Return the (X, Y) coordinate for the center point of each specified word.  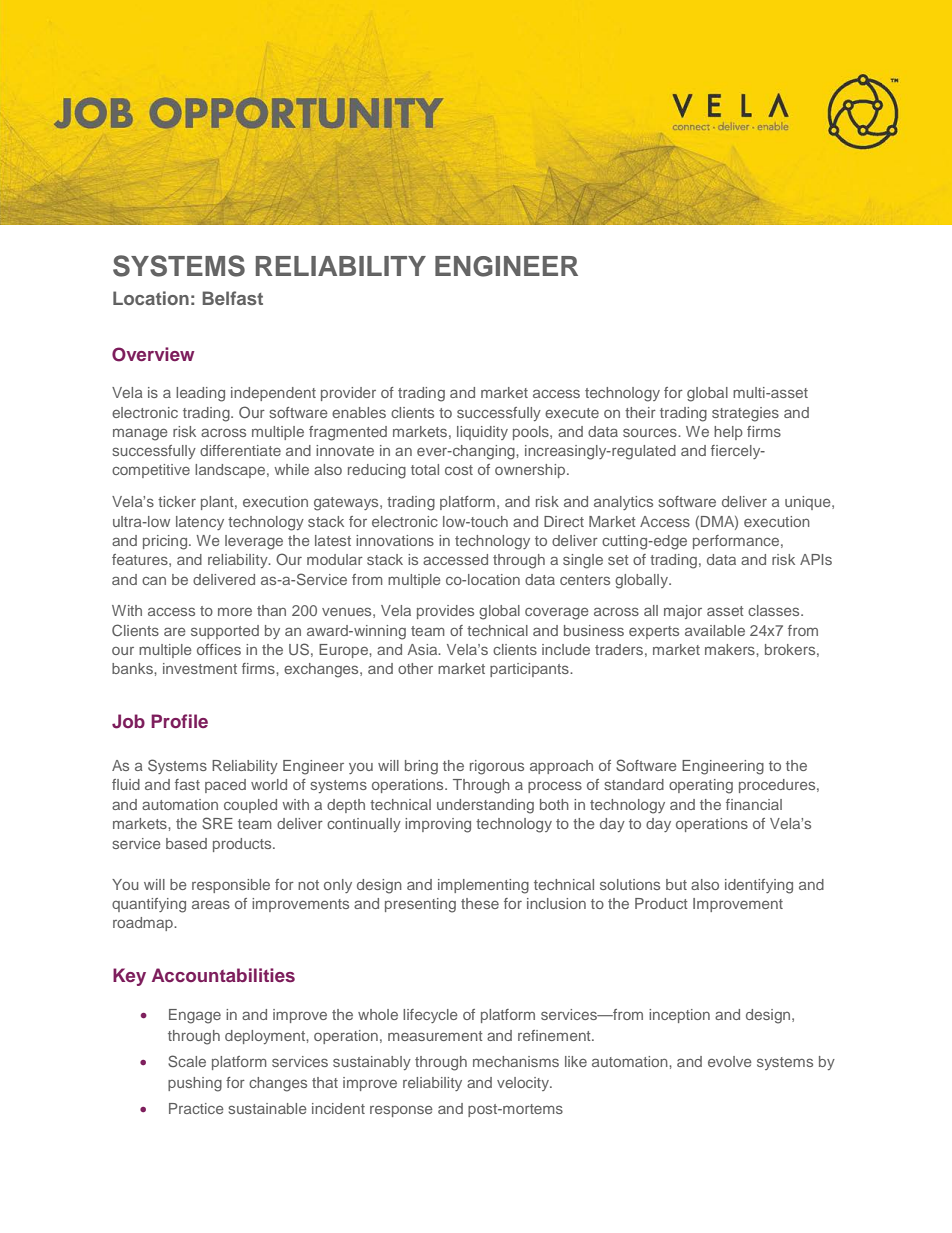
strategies (745, 414)
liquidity (482, 433)
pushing (195, 1084)
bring (421, 767)
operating (701, 786)
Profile (179, 721)
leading (200, 394)
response (401, 1111)
